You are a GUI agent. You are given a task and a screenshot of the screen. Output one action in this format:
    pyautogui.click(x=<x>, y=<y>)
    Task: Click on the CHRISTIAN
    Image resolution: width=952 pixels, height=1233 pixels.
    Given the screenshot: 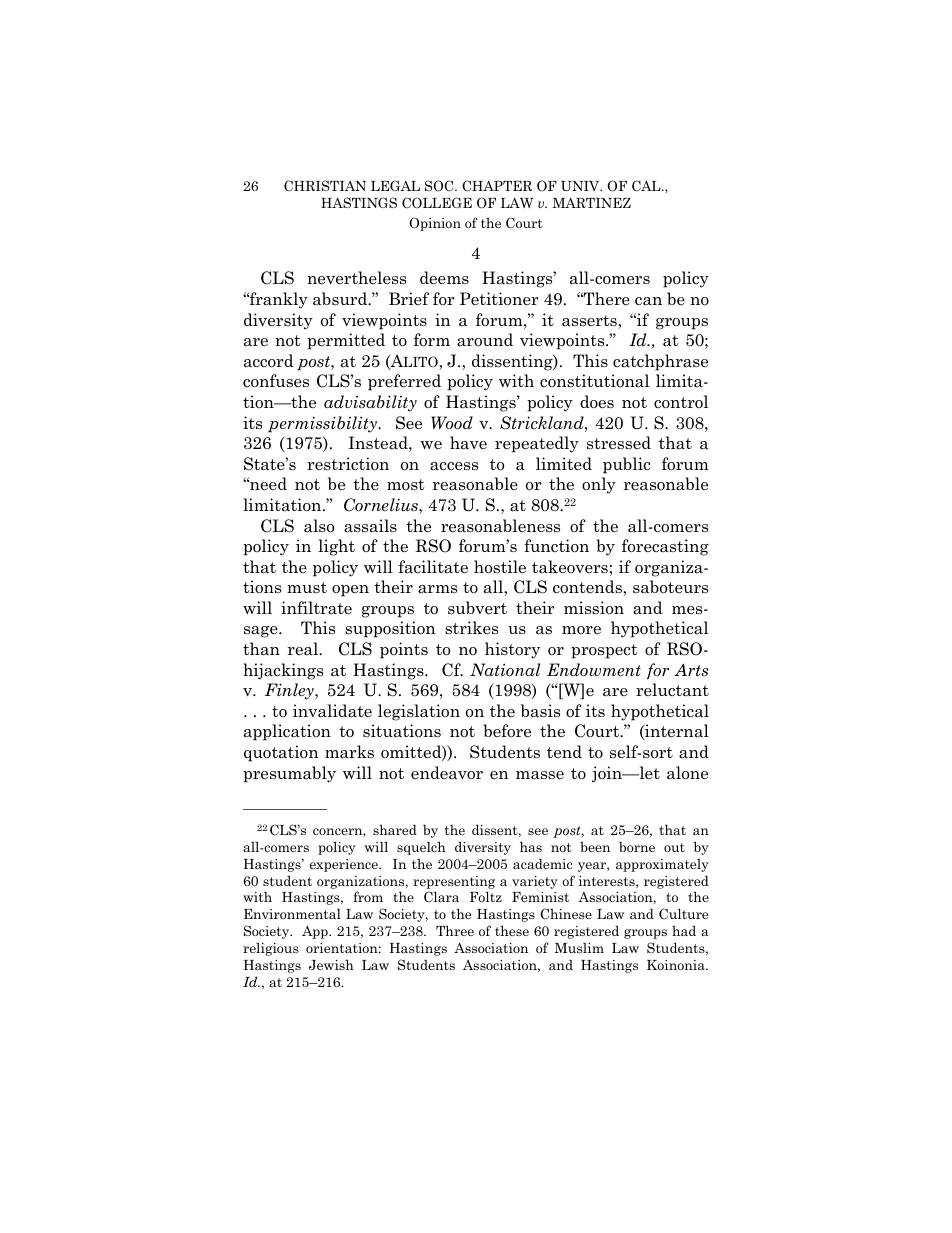 What is the action you would take?
    pyautogui.click(x=325, y=185)
